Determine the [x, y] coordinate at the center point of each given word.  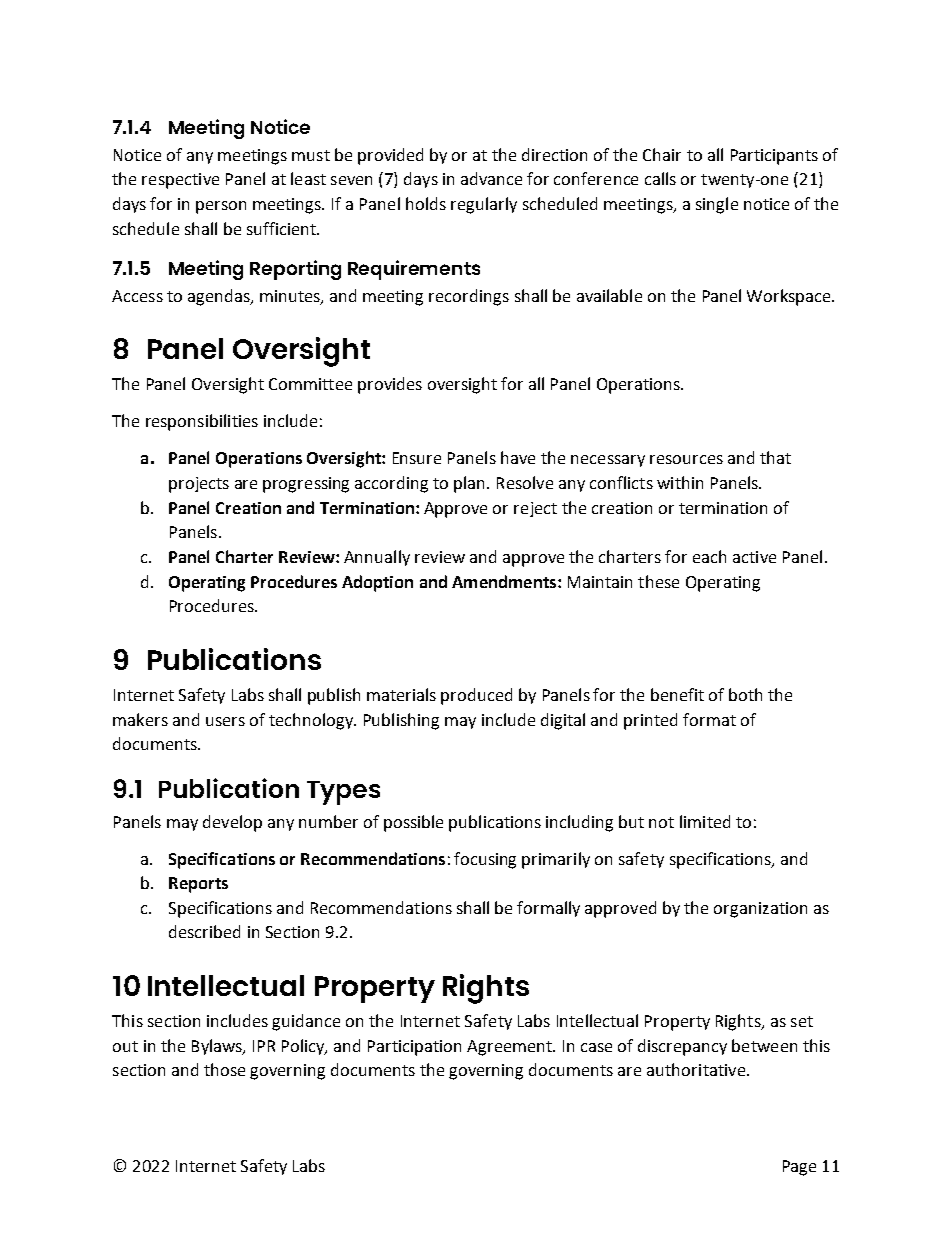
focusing [485, 860]
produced [476, 696]
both [745, 694]
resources [686, 459]
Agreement [510, 1048]
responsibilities [202, 422]
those [224, 1069]
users [225, 721]
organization [760, 910]
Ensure [417, 458]
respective [180, 181]
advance [491, 178]
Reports [198, 885]
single [717, 205]
